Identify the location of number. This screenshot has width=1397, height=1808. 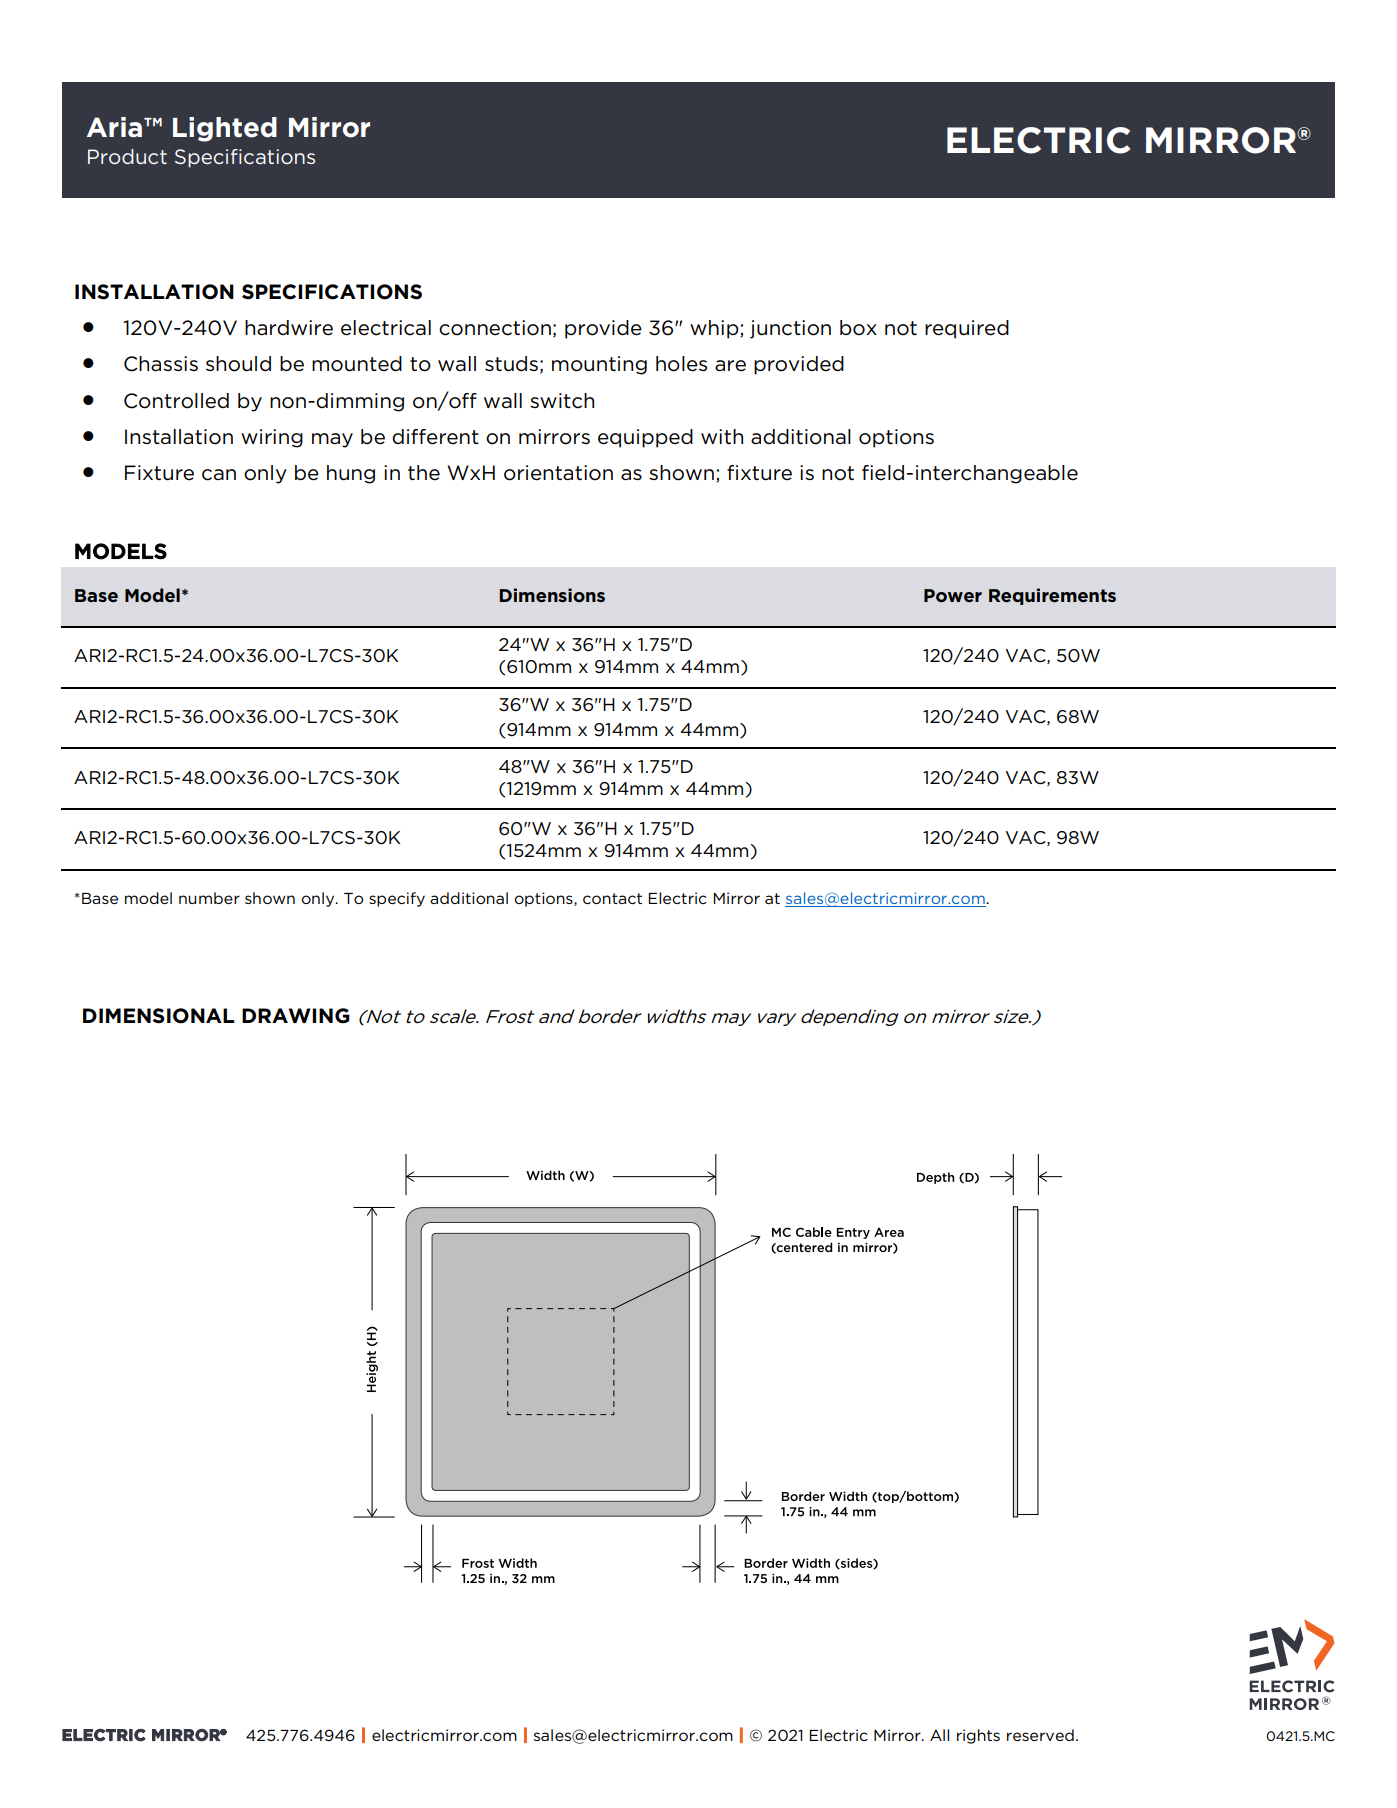
(209, 898).
